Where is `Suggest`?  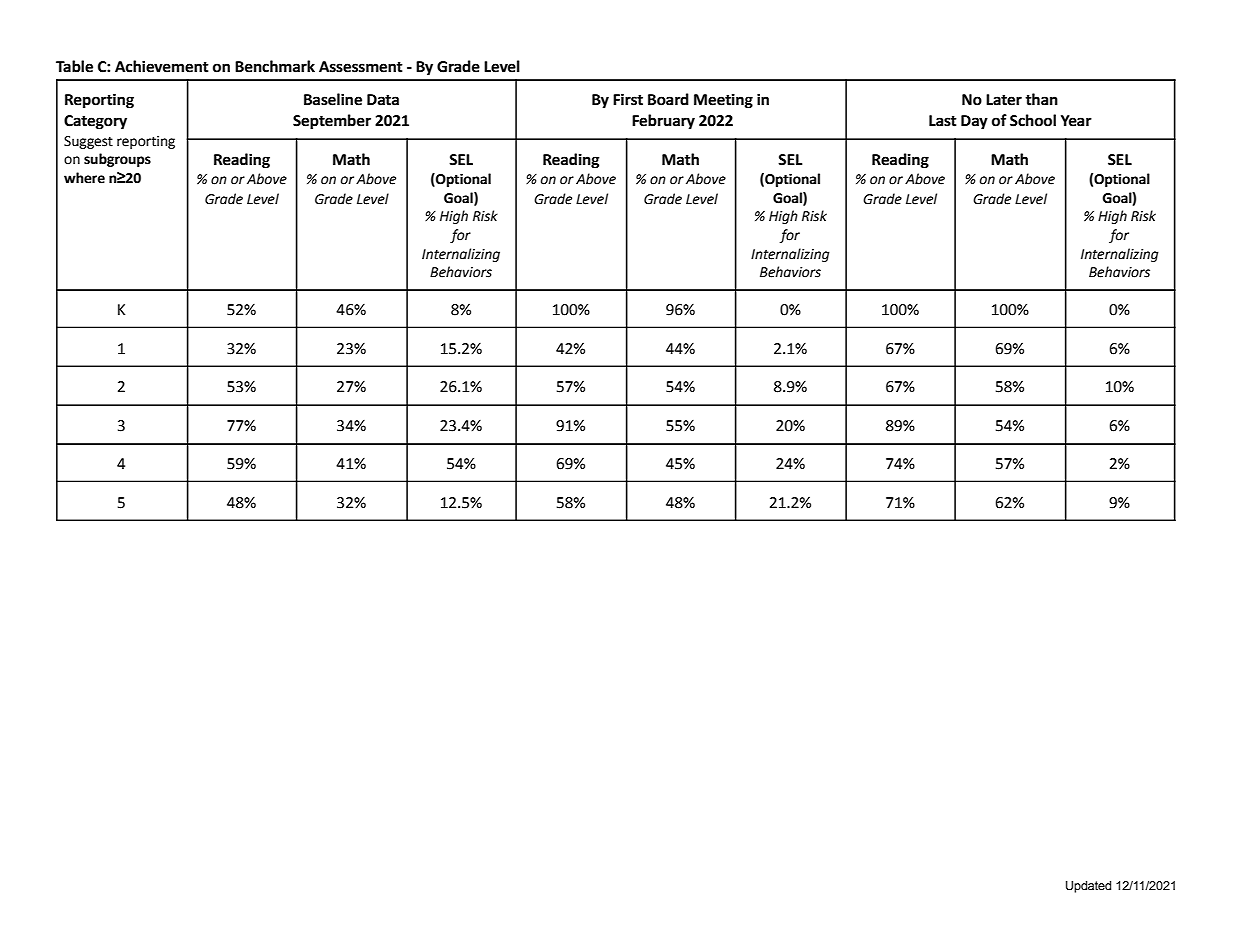 Suggest is located at coordinates (88, 142).
